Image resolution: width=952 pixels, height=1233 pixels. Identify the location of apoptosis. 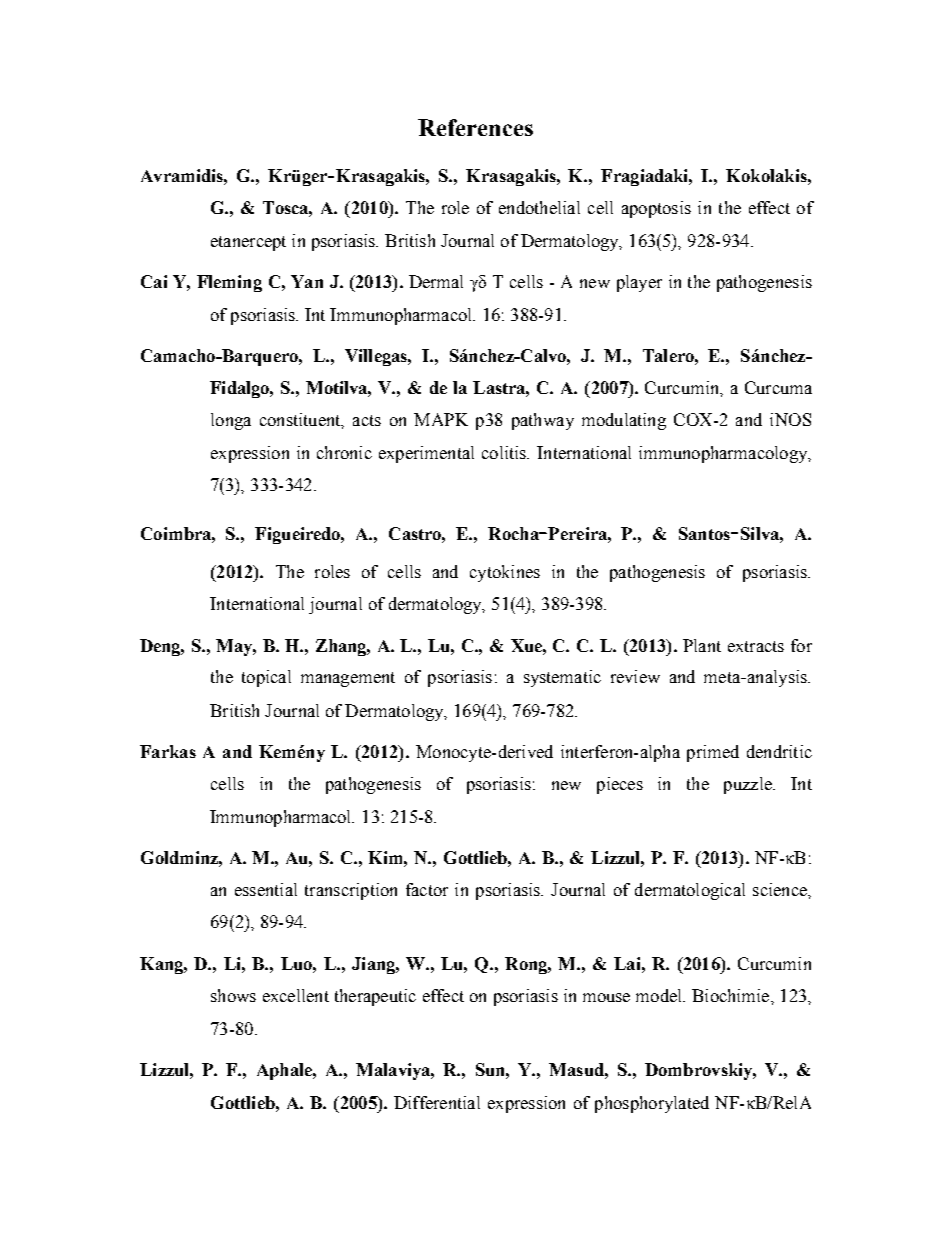
(656, 209).
